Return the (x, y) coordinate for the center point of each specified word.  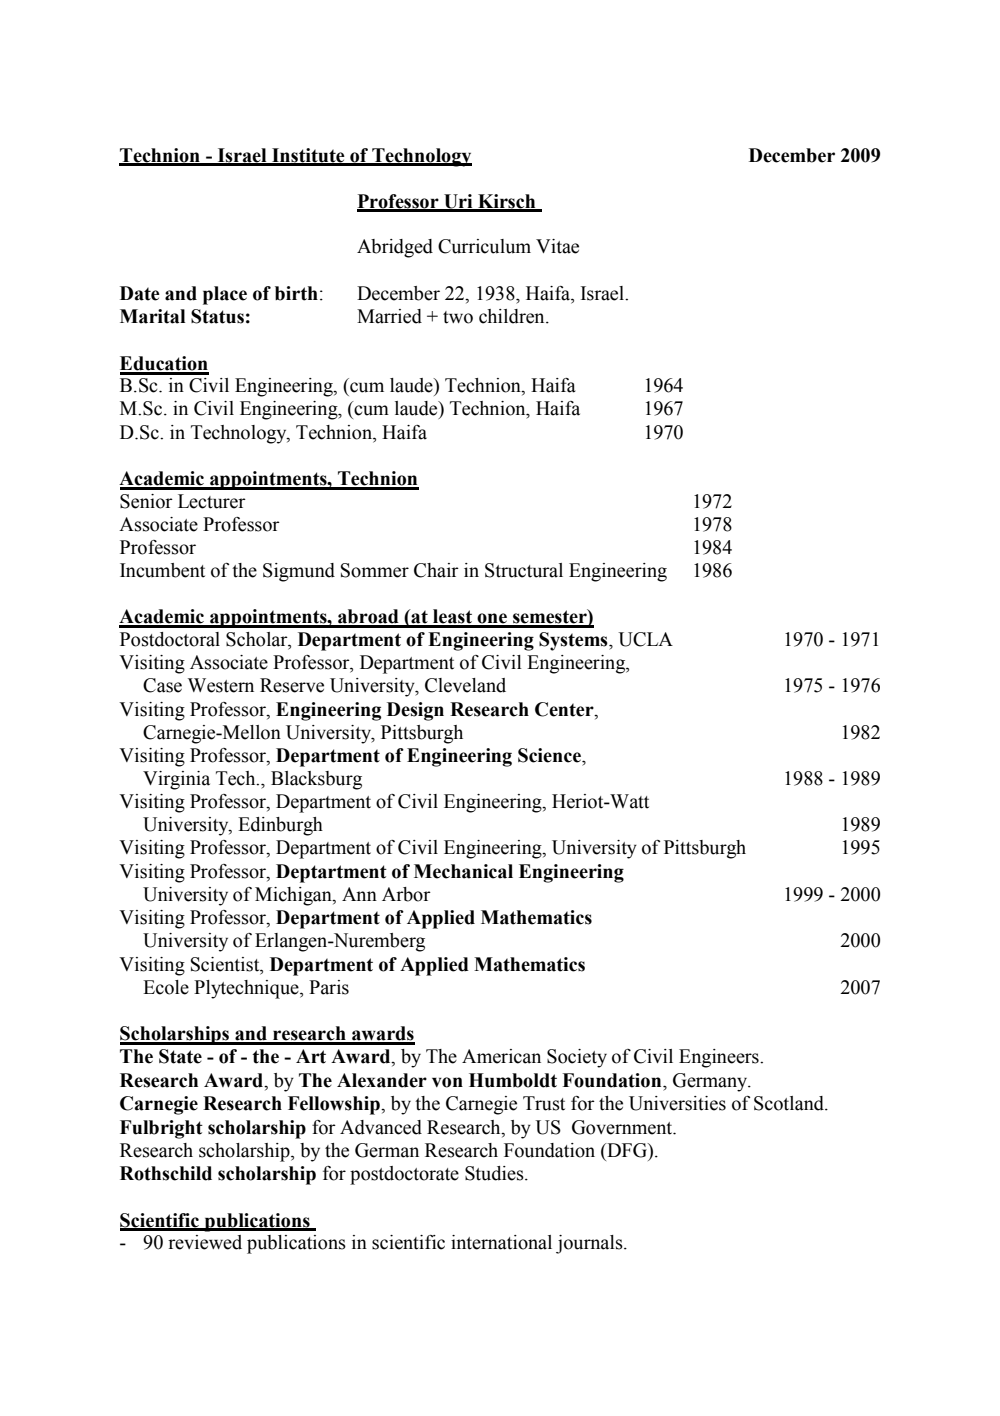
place (225, 295)
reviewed (205, 1242)
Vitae (557, 246)
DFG (627, 1150)
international (501, 1242)
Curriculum (484, 246)
